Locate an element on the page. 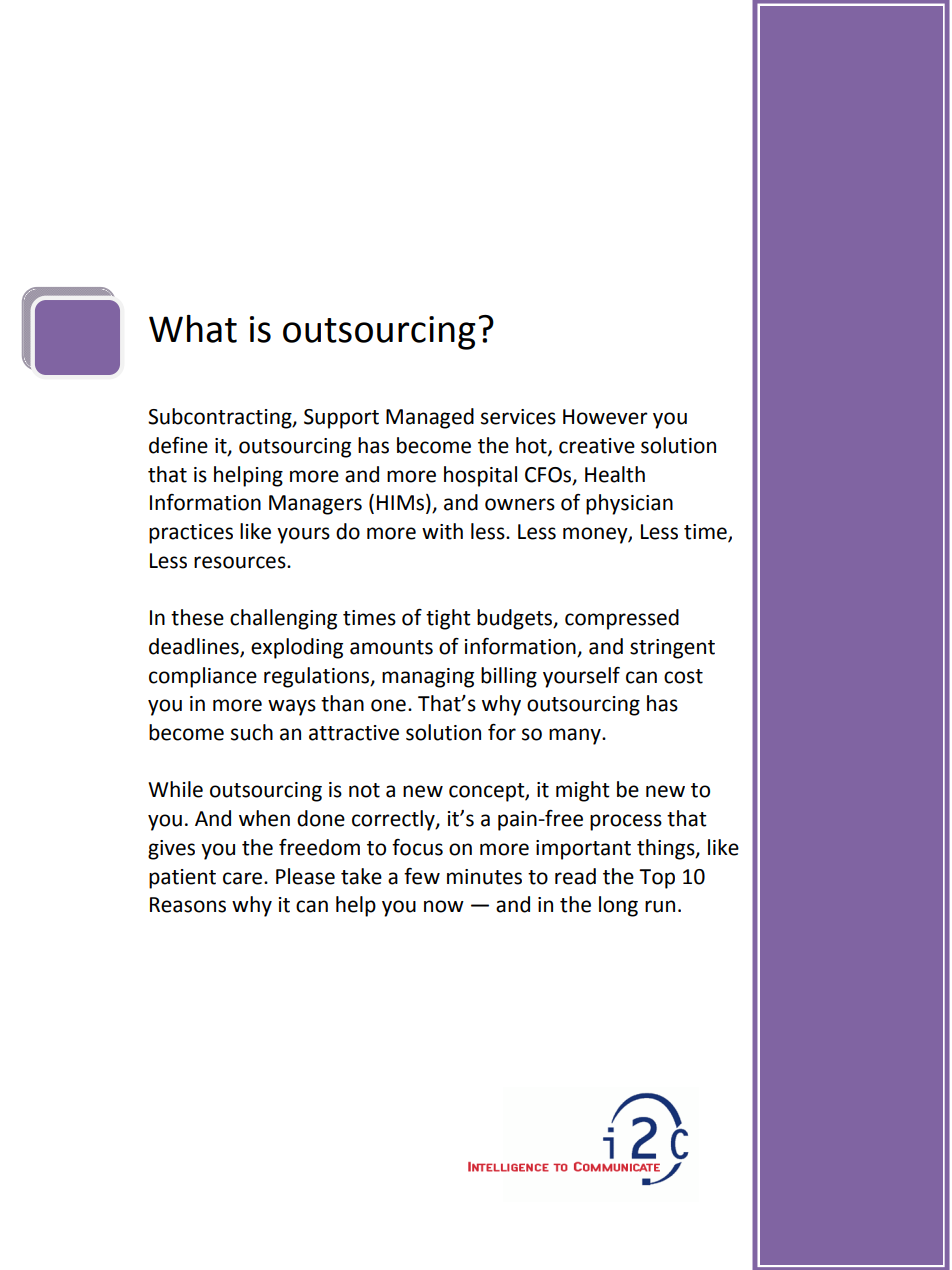 Image resolution: width=952 pixels, height=1270 pixels. What is located at coordinates (193, 329).
